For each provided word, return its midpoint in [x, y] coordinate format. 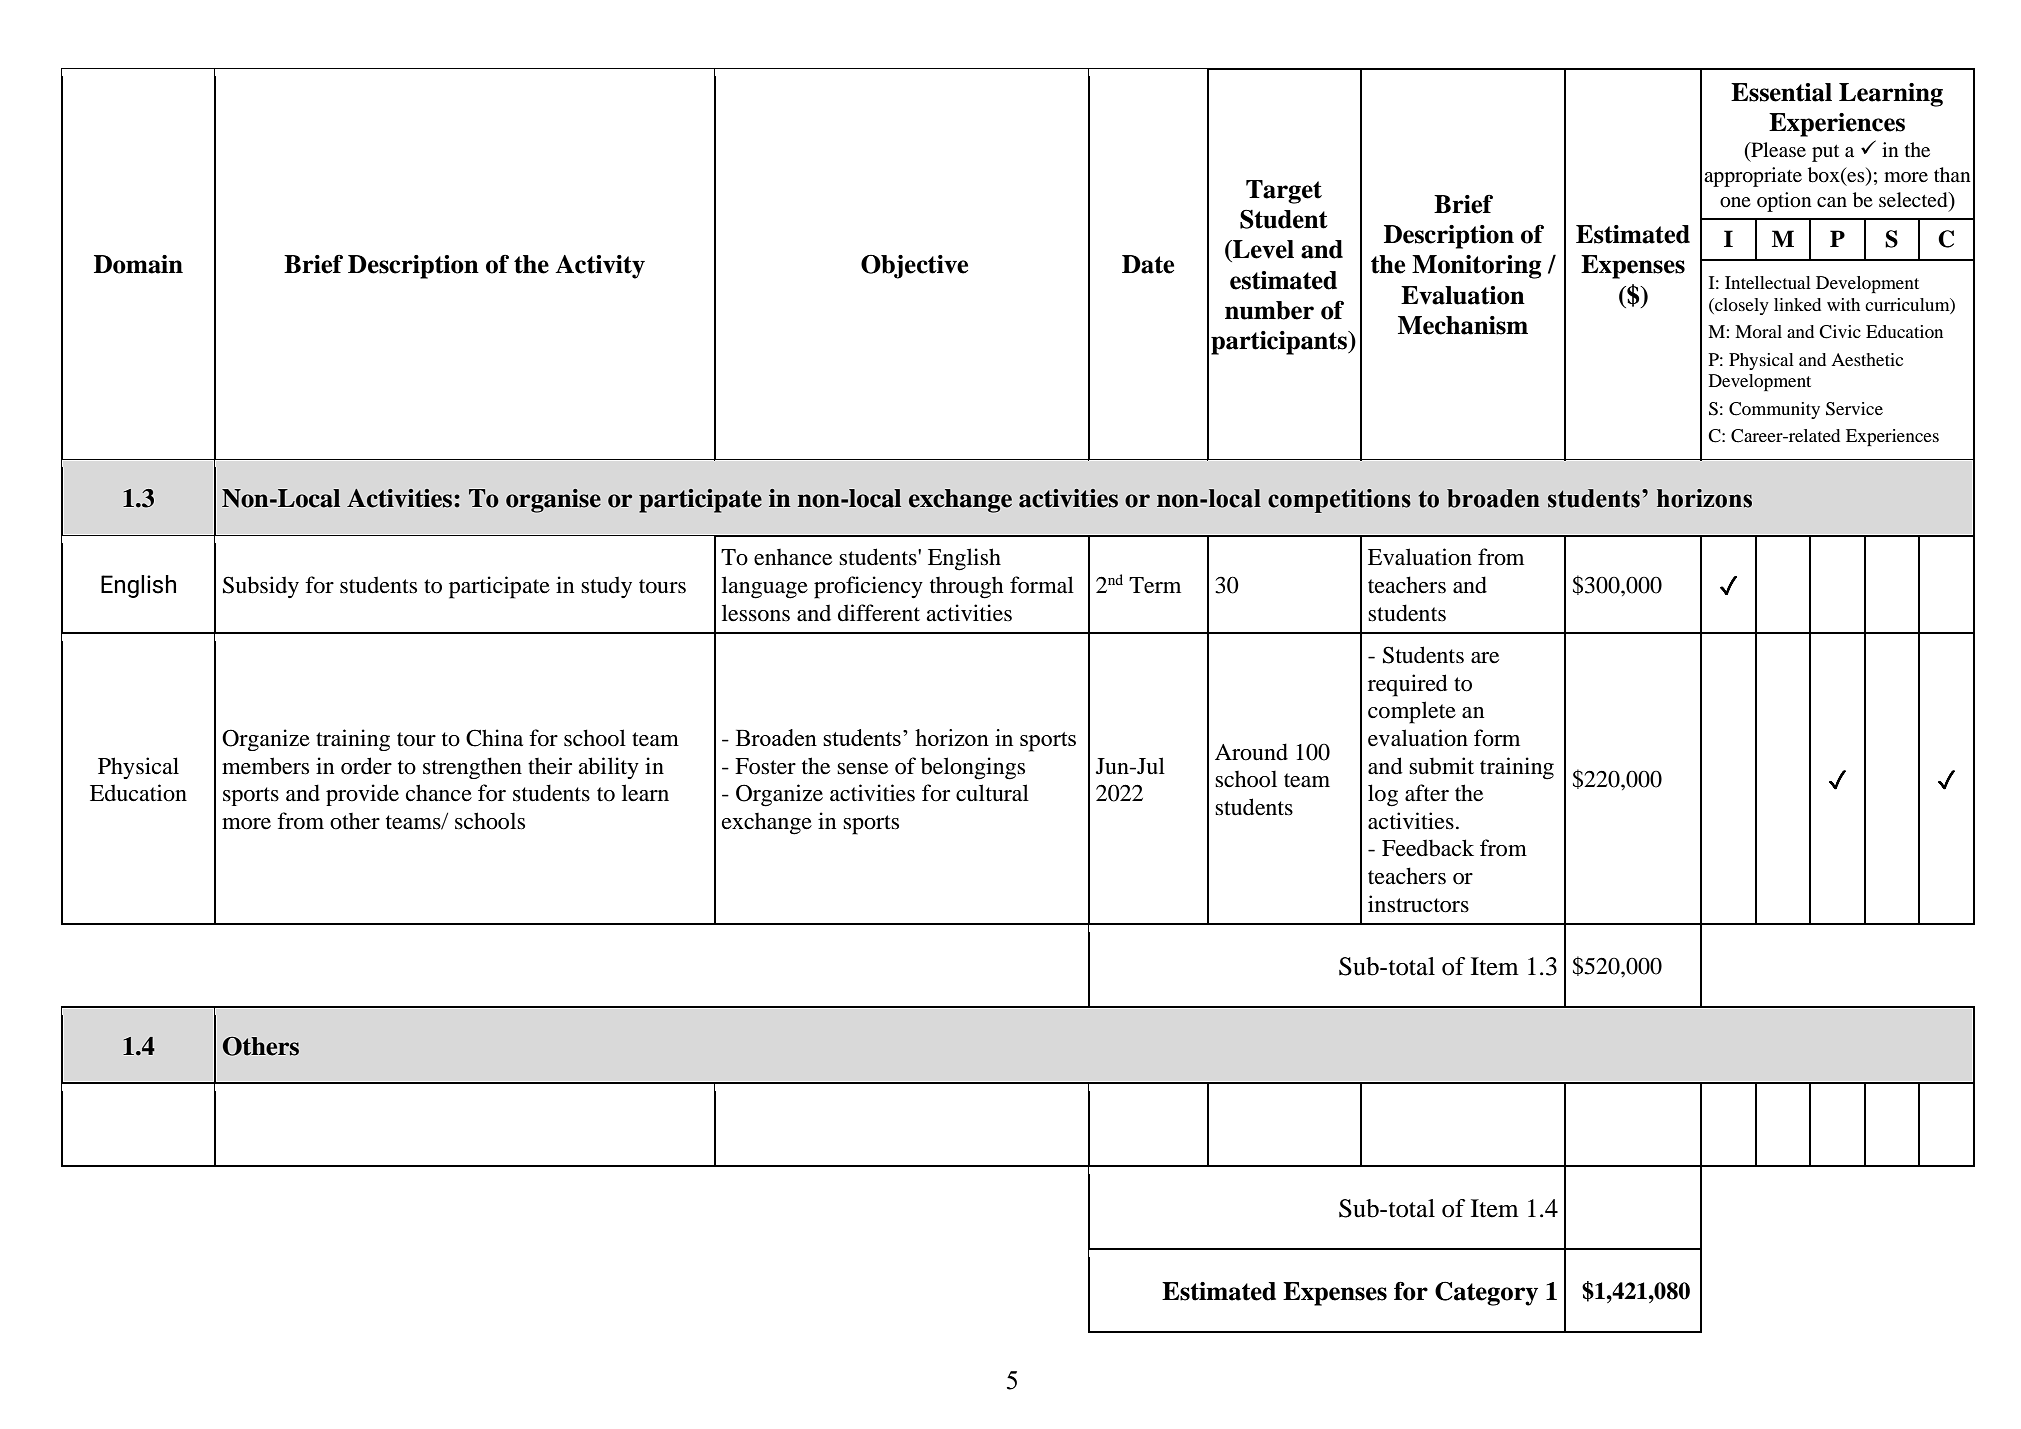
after [1427, 793]
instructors [1418, 904]
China [494, 738]
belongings [973, 768]
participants [1280, 343]
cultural [992, 793]
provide [362, 795]
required [1408, 685]
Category [1486, 1294]
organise [553, 501]
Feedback [1428, 848]
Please [1777, 149]
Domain [138, 264]
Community [1774, 410]
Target [1284, 192]
